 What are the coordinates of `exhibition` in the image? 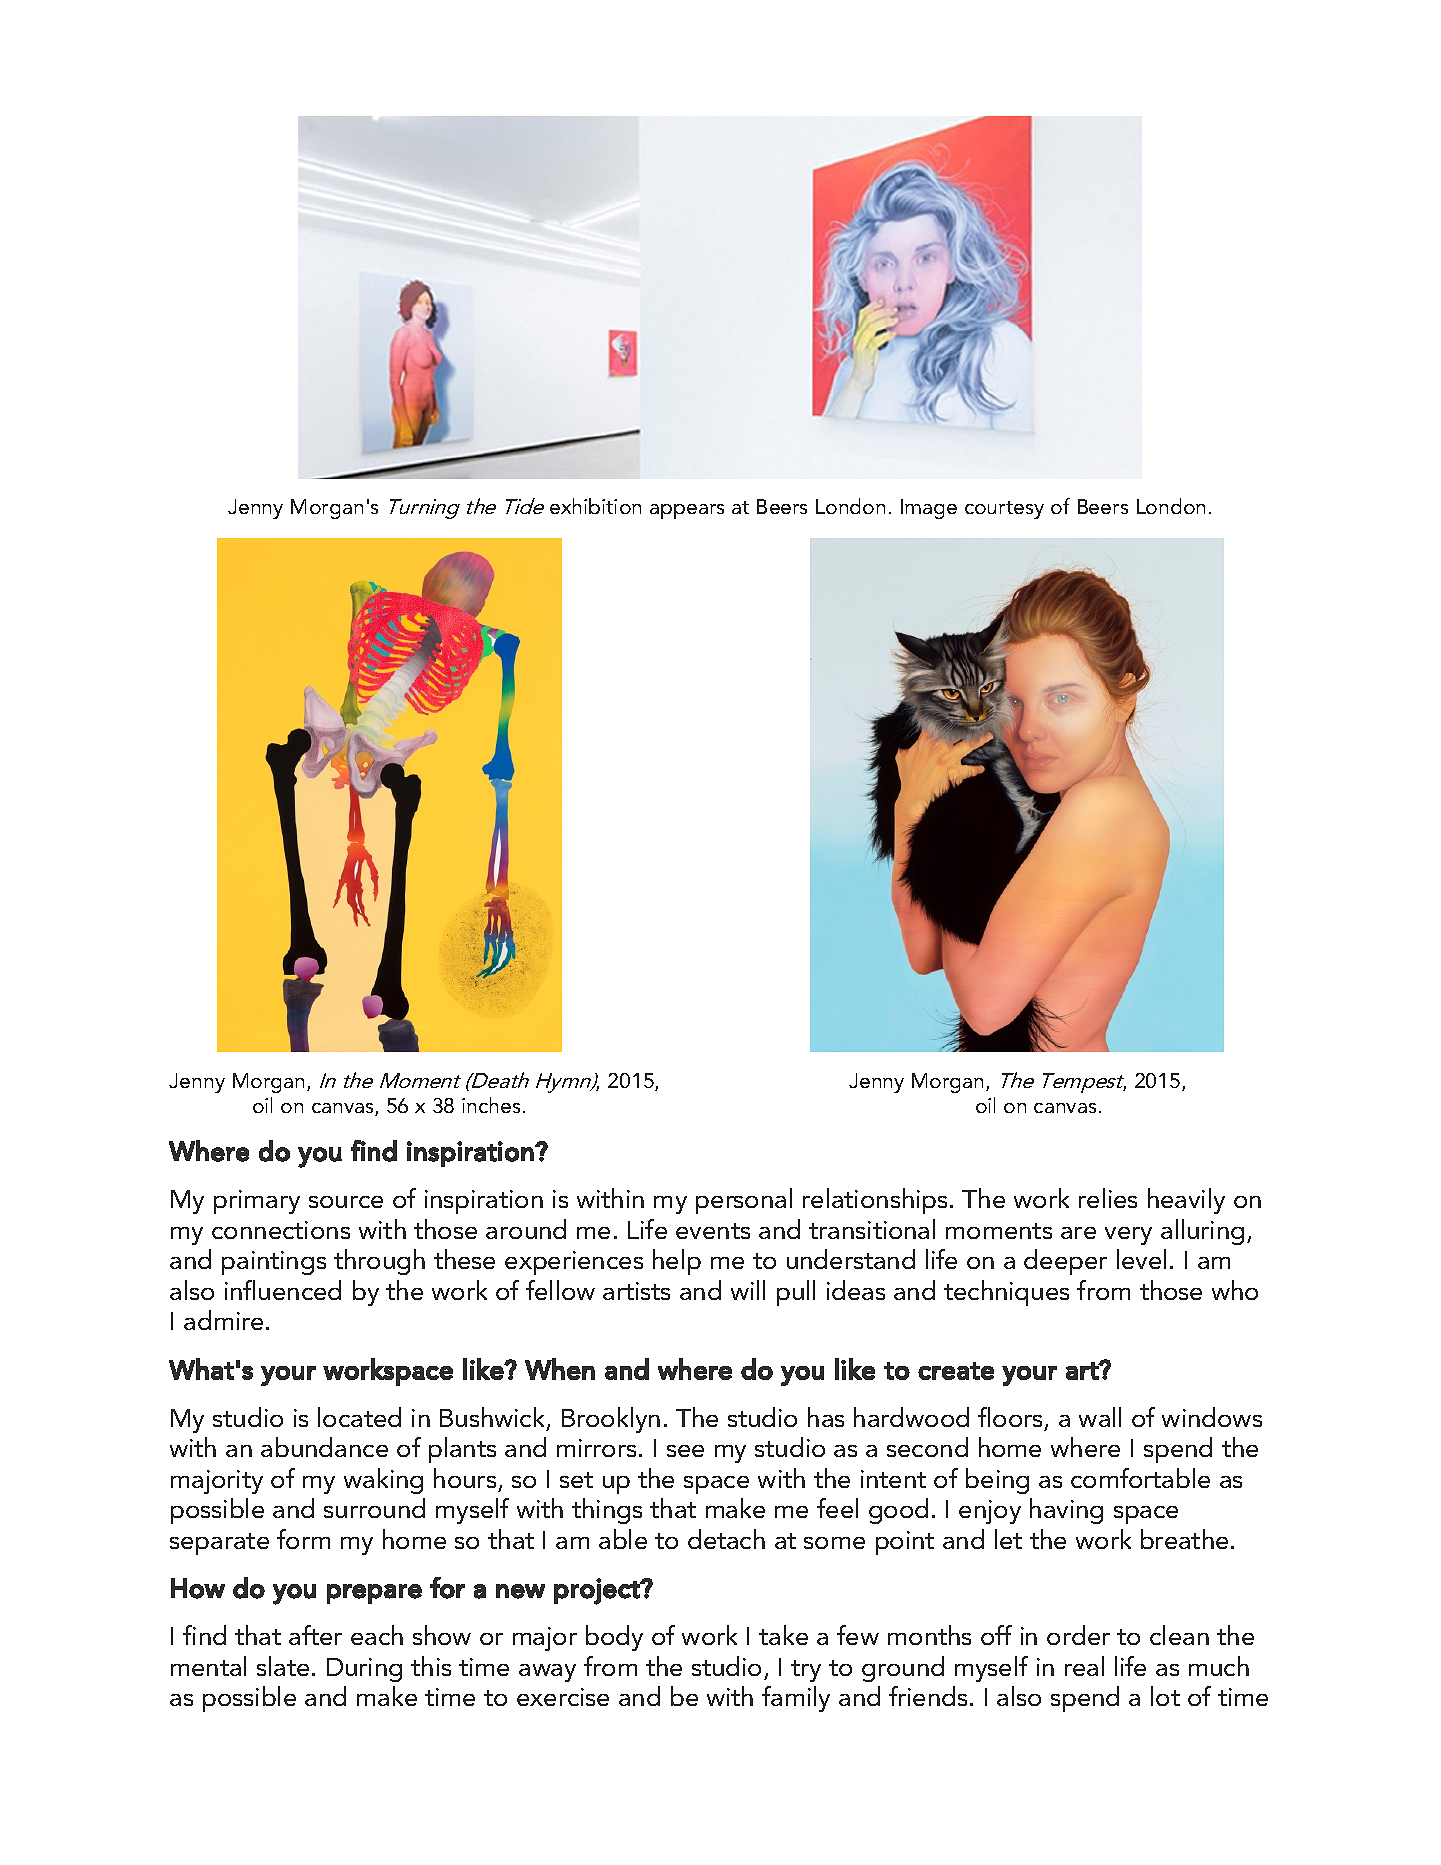 It's located at (595, 506).
